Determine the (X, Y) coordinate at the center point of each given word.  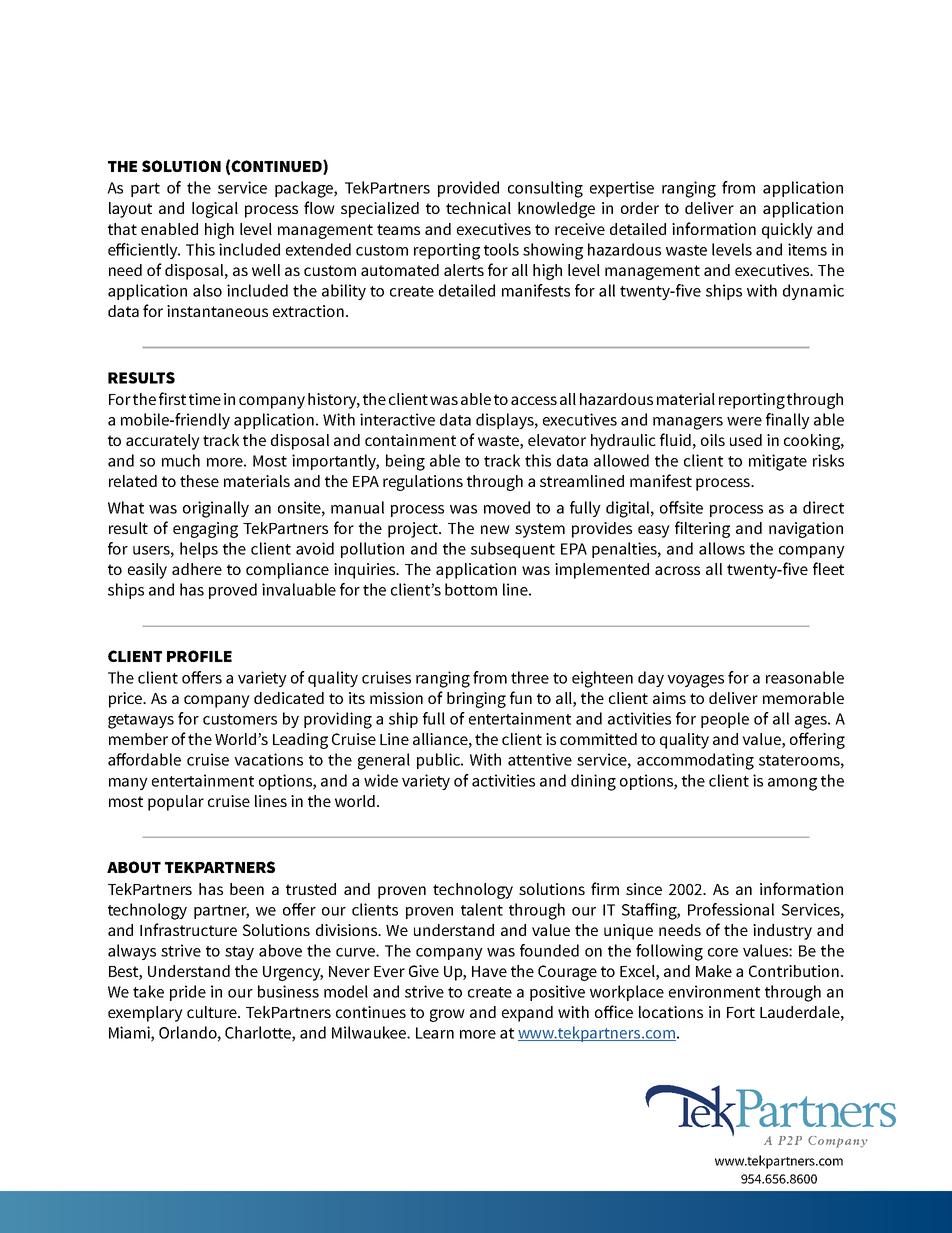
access (534, 400)
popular (176, 803)
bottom (471, 589)
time (205, 399)
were (744, 421)
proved (233, 591)
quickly (787, 231)
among (792, 784)
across (677, 570)
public (440, 761)
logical (215, 210)
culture (213, 1012)
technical (478, 208)
